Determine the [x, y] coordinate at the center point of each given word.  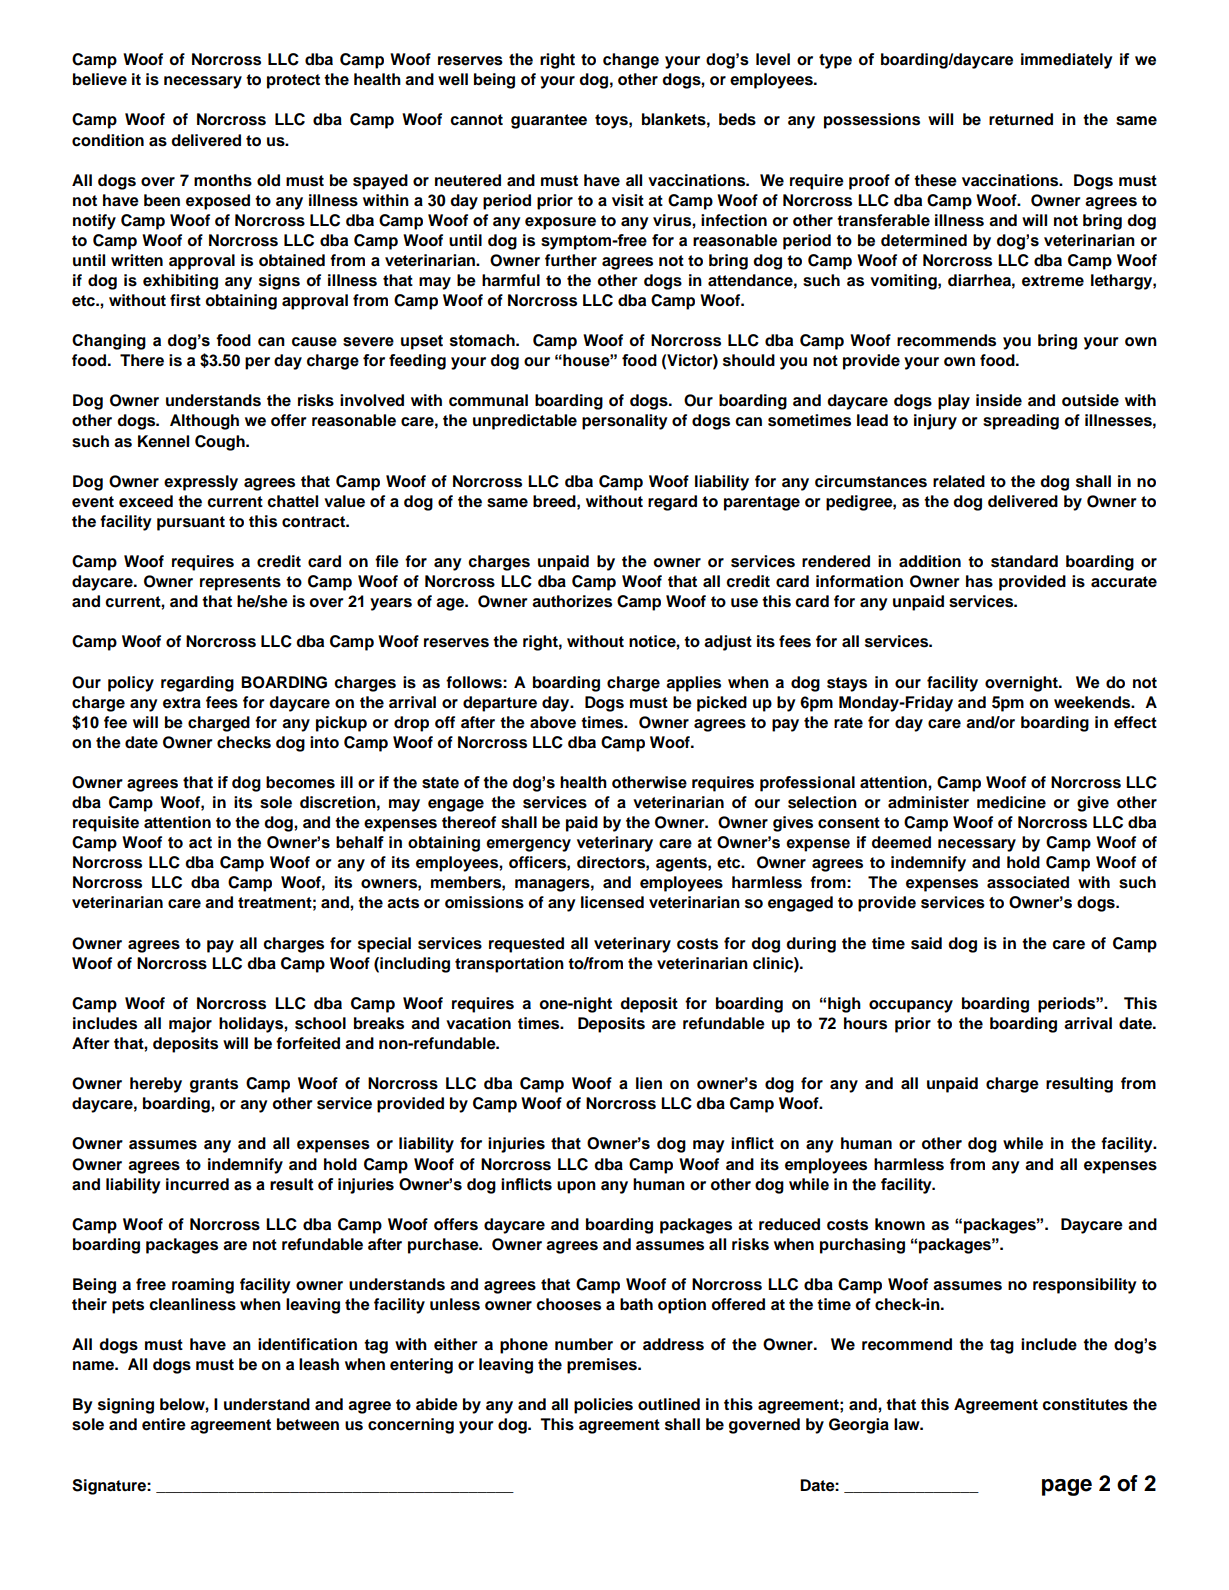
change [631, 61]
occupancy [911, 1006]
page [1067, 1487]
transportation [509, 965]
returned [1021, 119]
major [190, 1025]
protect [293, 81]
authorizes [572, 601]
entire [164, 1424]
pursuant [191, 523]
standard [1024, 561]
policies [603, 1406]
